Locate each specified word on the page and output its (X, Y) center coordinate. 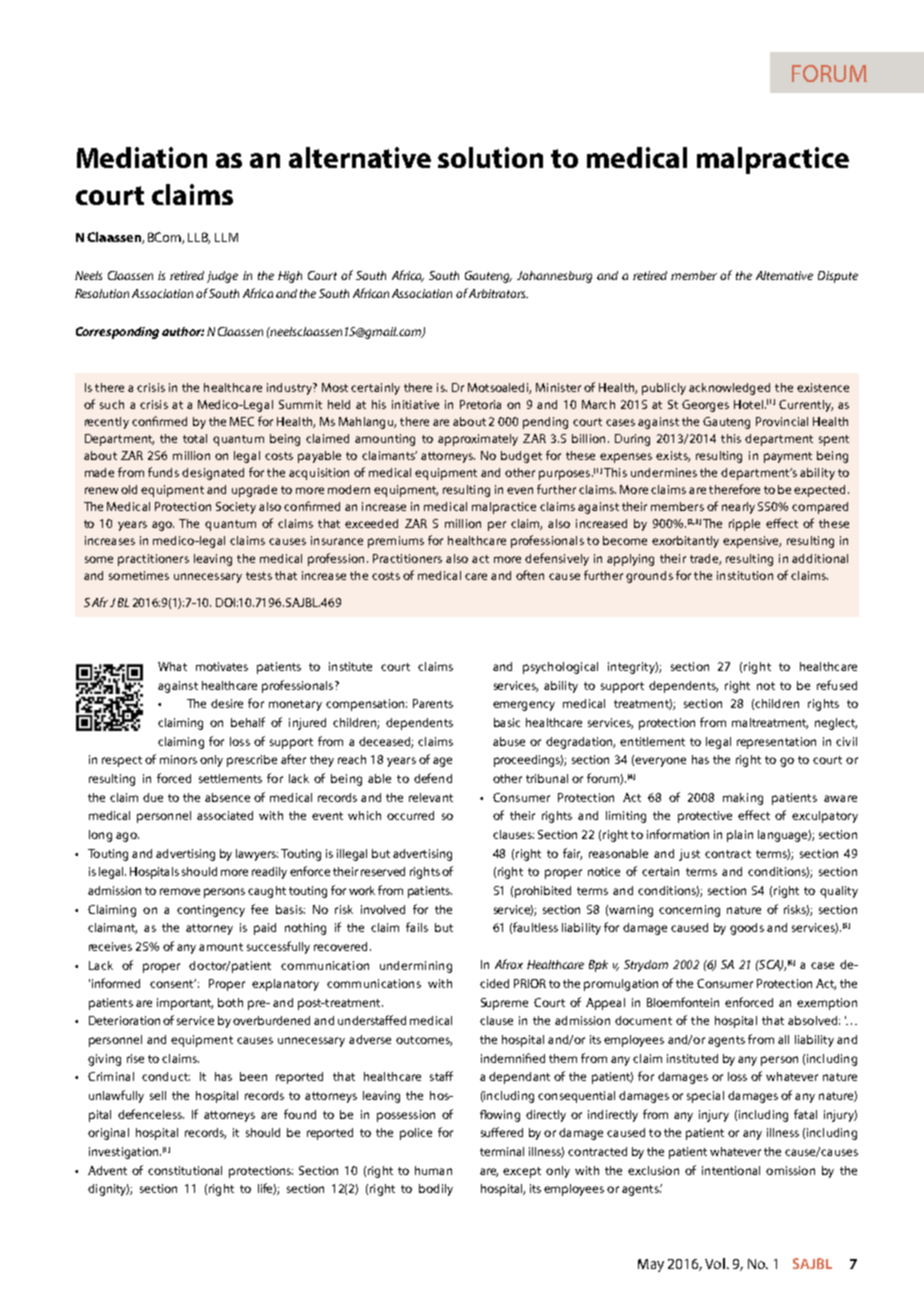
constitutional (185, 1170)
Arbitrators (498, 293)
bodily (436, 1190)
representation (776, 743)
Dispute (838, 277)
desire (227, 703)
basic (507, 722)
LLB (199, 238)
